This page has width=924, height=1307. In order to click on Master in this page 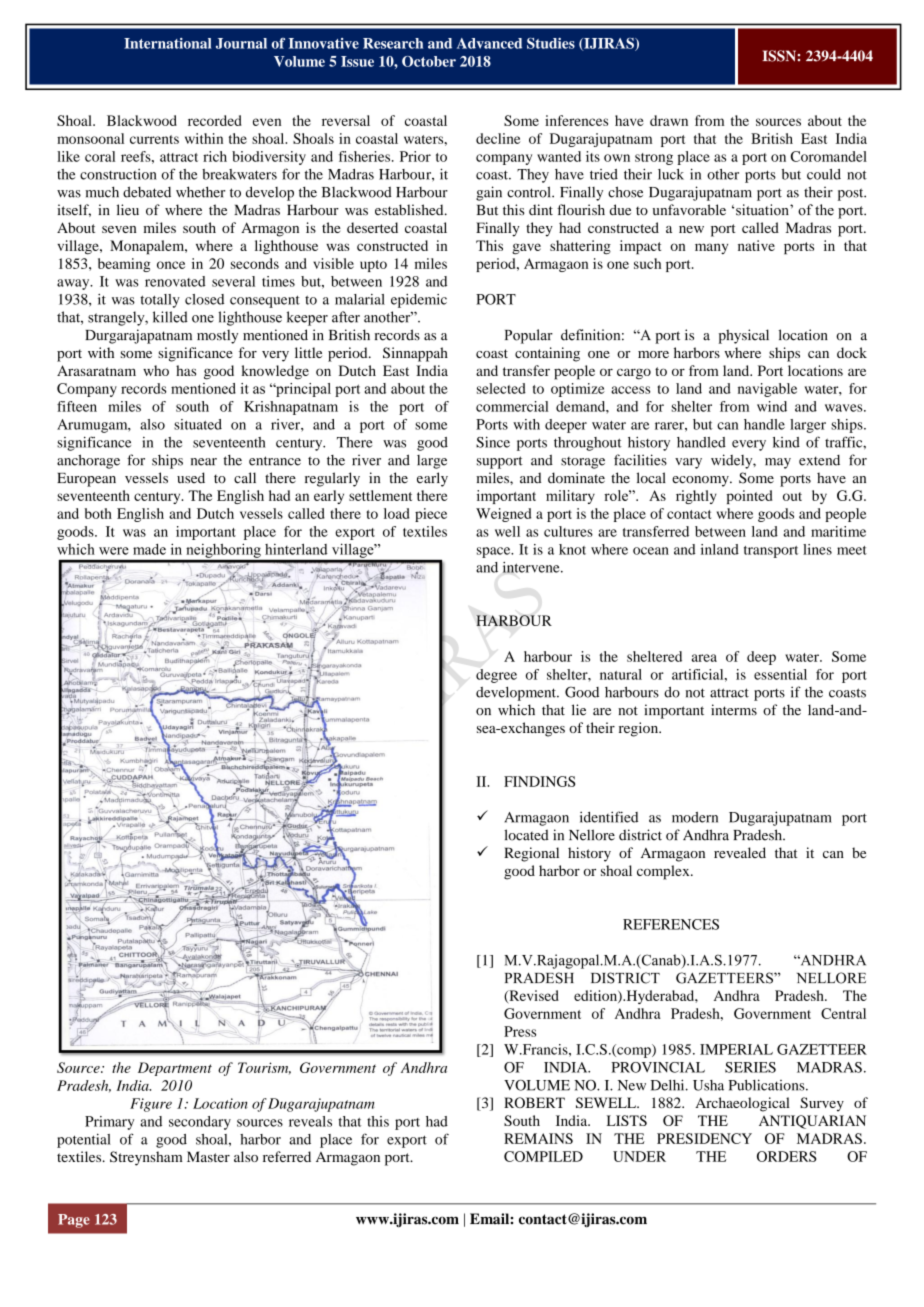, I will do `click(208, 1156)`.
